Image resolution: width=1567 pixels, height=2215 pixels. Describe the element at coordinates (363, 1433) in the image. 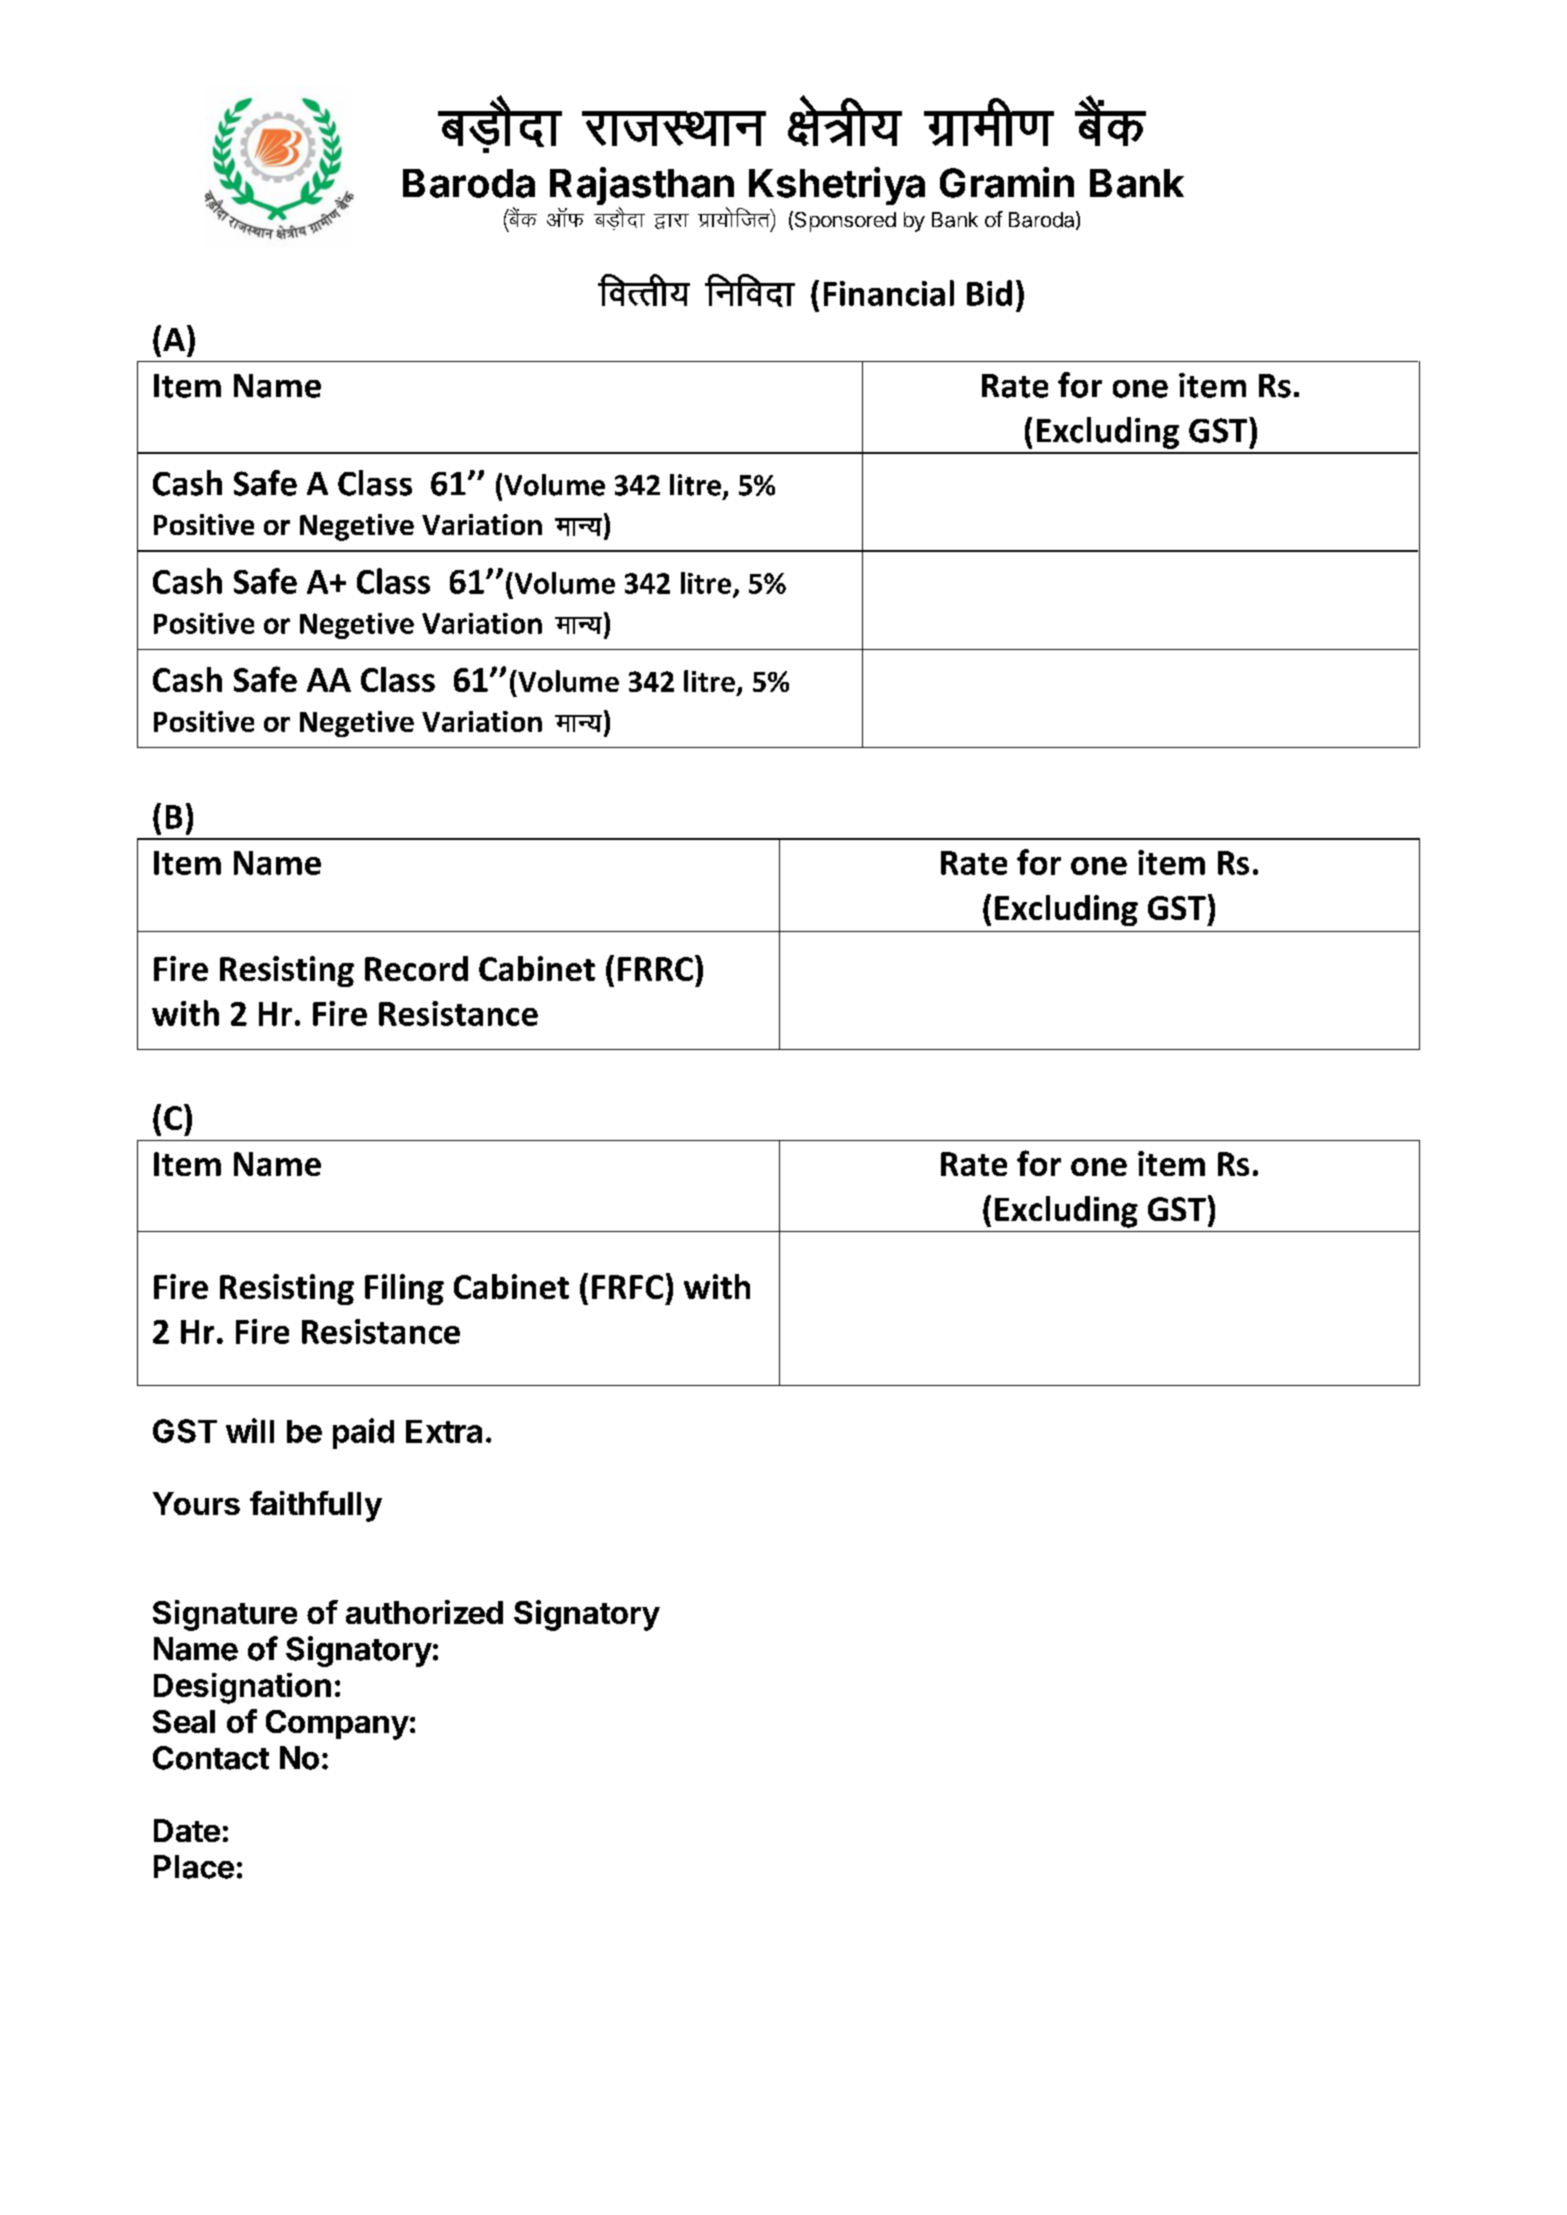

I see `paid` at that location.
